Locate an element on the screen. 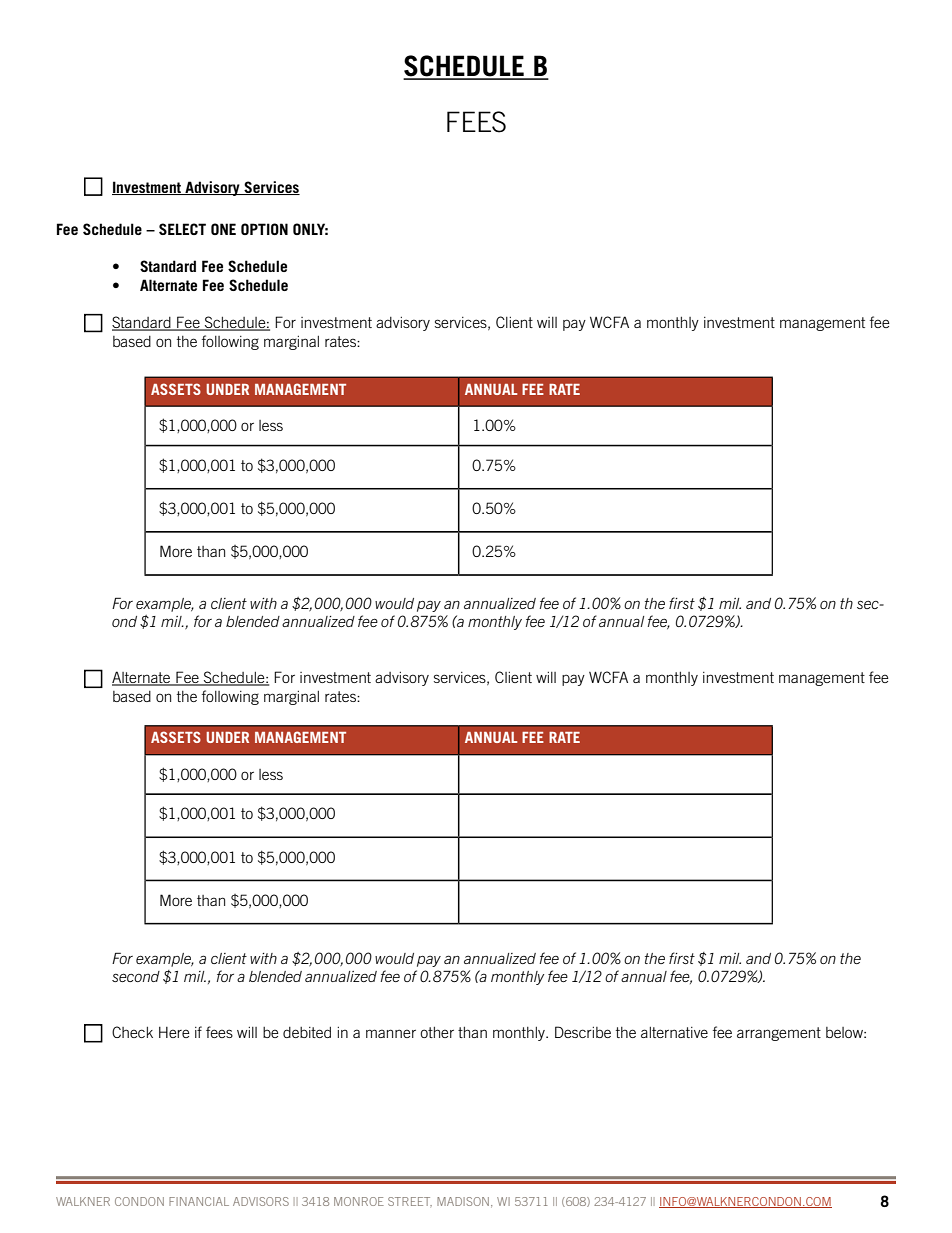 The image size is (952, 1233). ONE is located at coordinates (223, 229).
